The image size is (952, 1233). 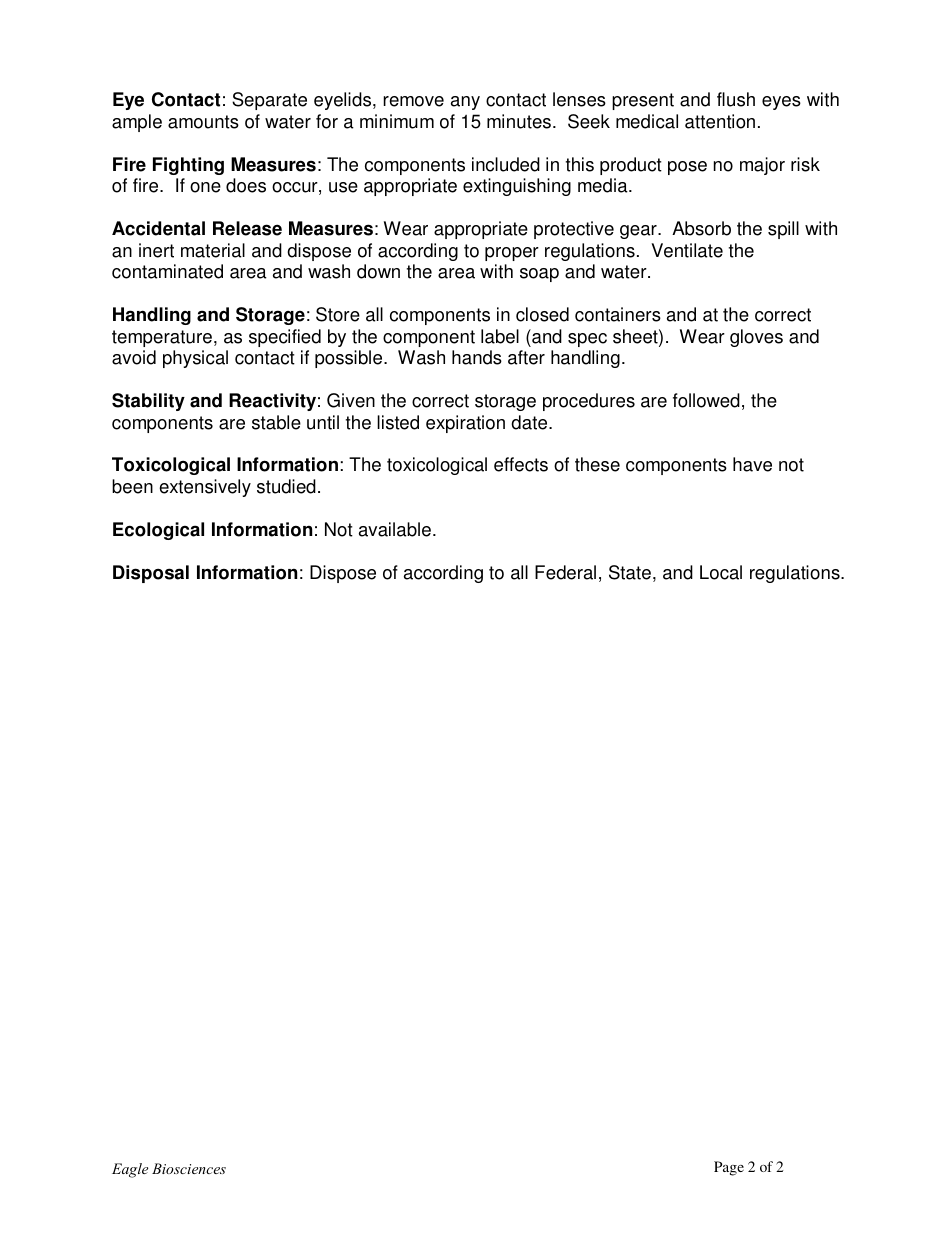 I want to click on Page, so click(x=729, y=1168).
